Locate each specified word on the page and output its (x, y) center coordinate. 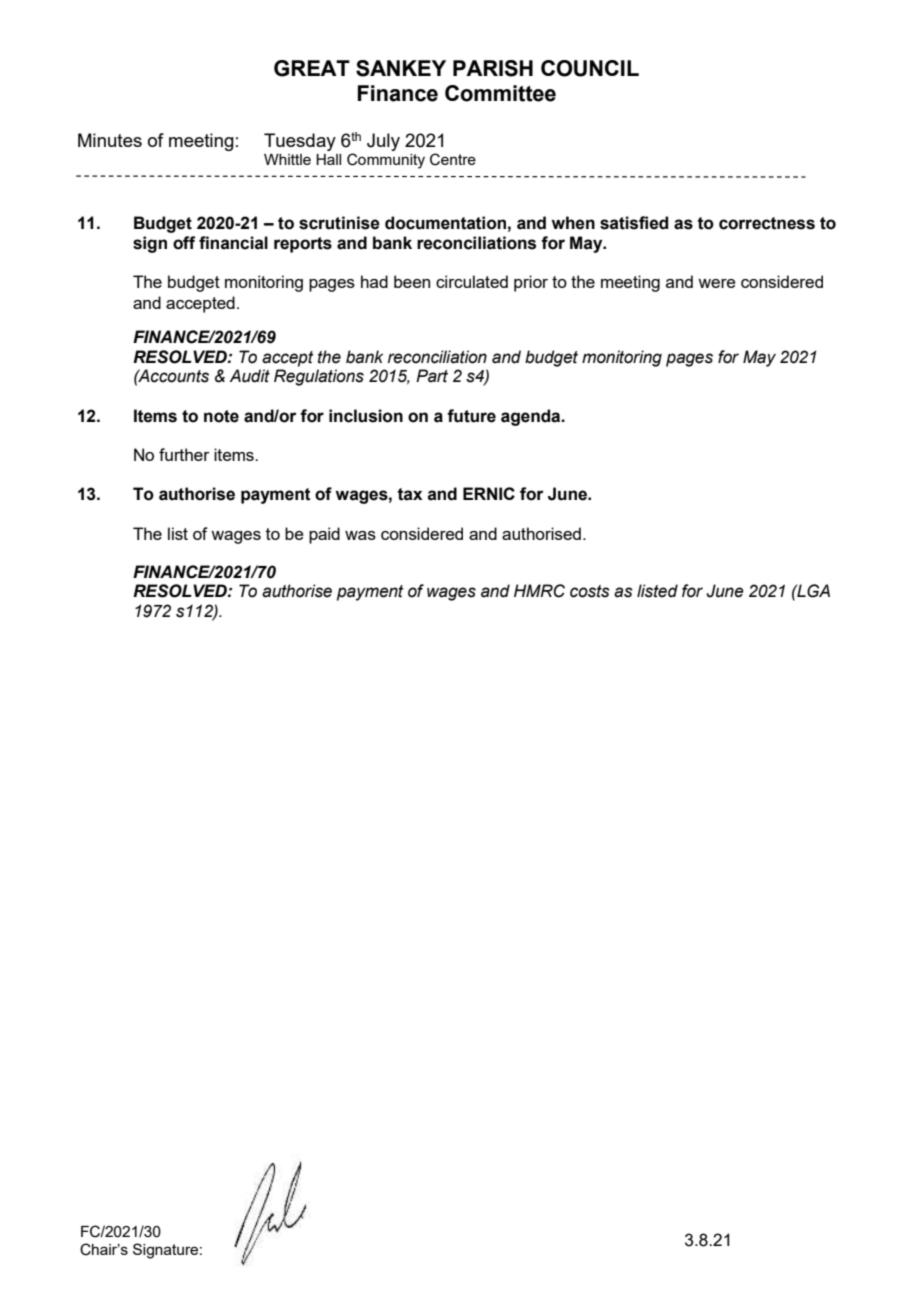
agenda (532, 417)
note (221, 416)
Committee (500, 93)
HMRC (539, 591)
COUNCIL (590, 68)
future (471, 416)
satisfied (634, 223)
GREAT (312, 68)
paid (324, 535)
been (412, 281)
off (184, 243)
